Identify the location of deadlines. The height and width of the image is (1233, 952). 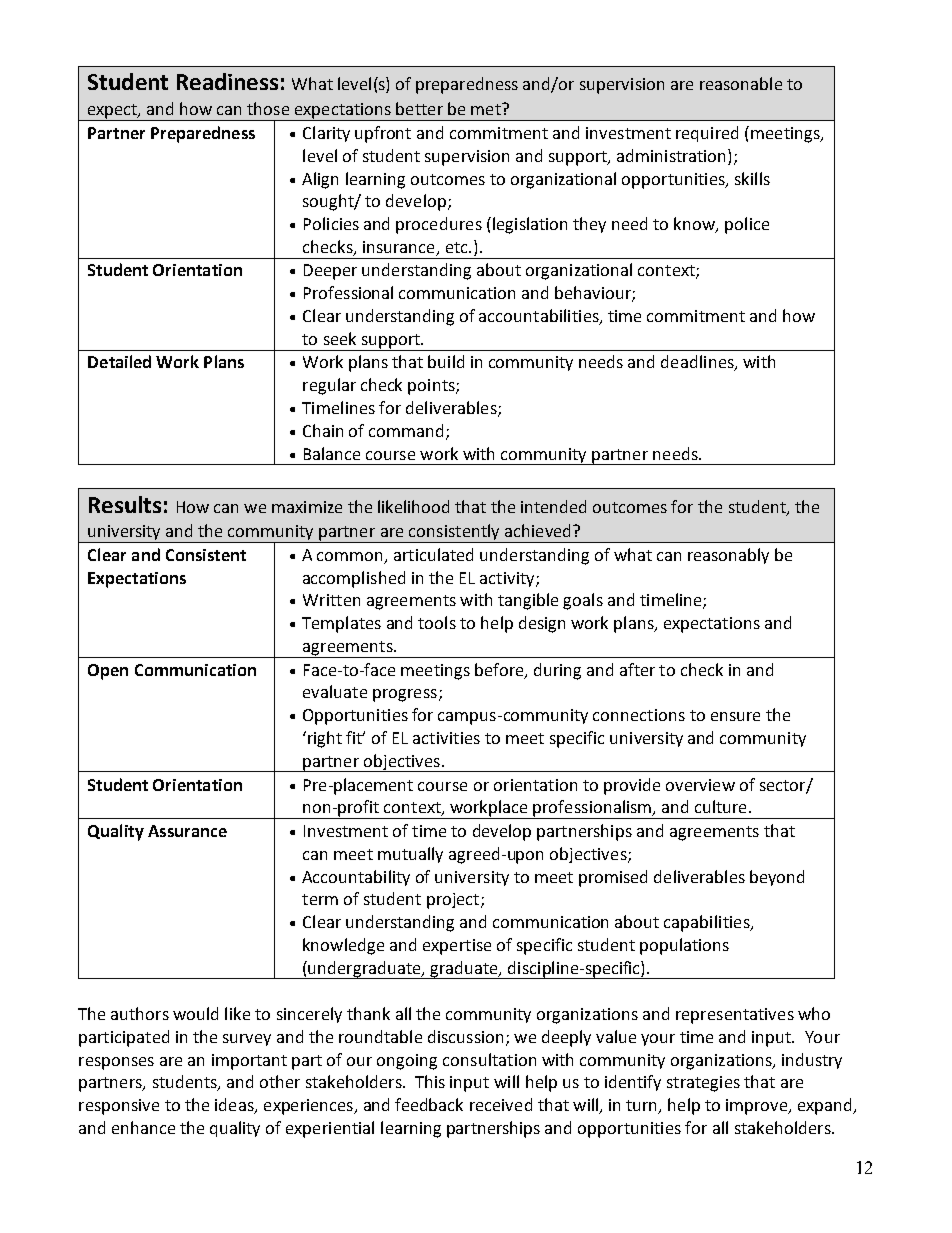
(698, 363).
